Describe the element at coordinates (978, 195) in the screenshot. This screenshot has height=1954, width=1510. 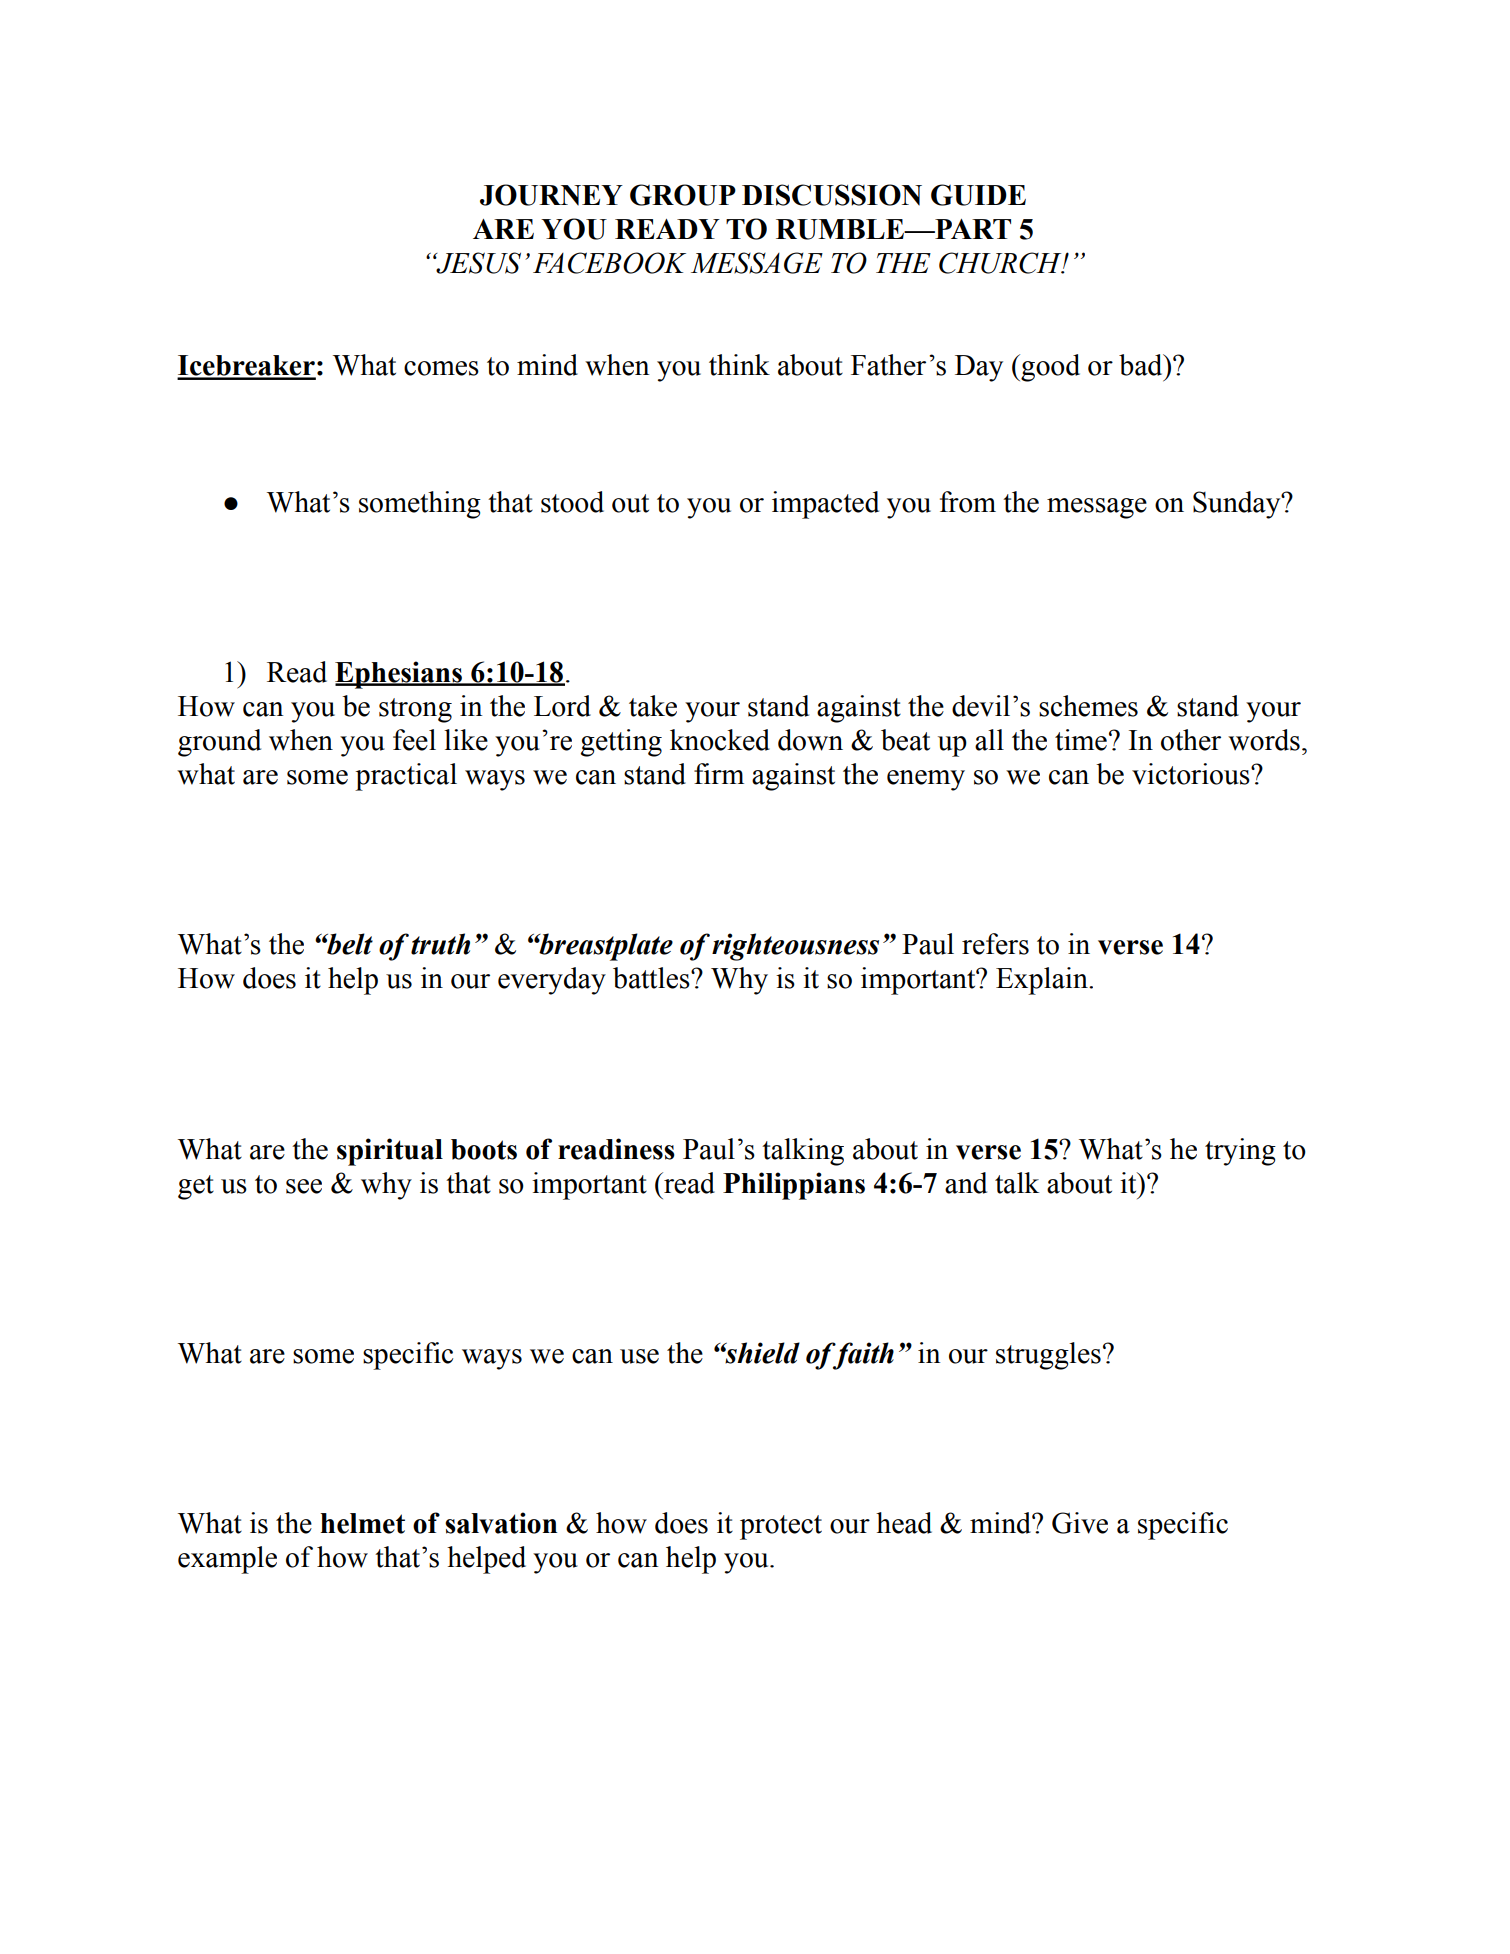
I see `GUIDE` at that location.
